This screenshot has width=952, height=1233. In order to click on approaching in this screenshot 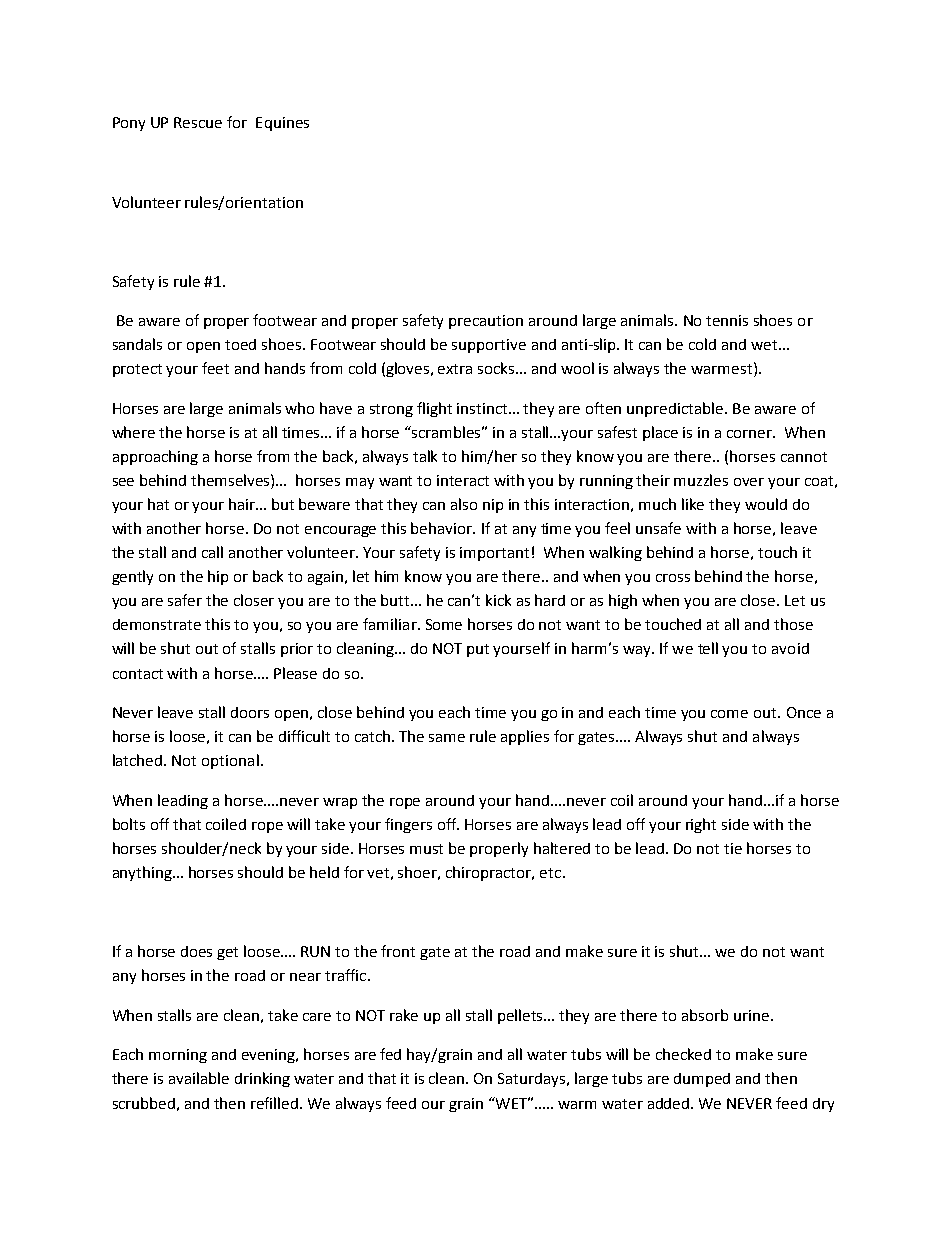, I will do `click(155, 457)`.
